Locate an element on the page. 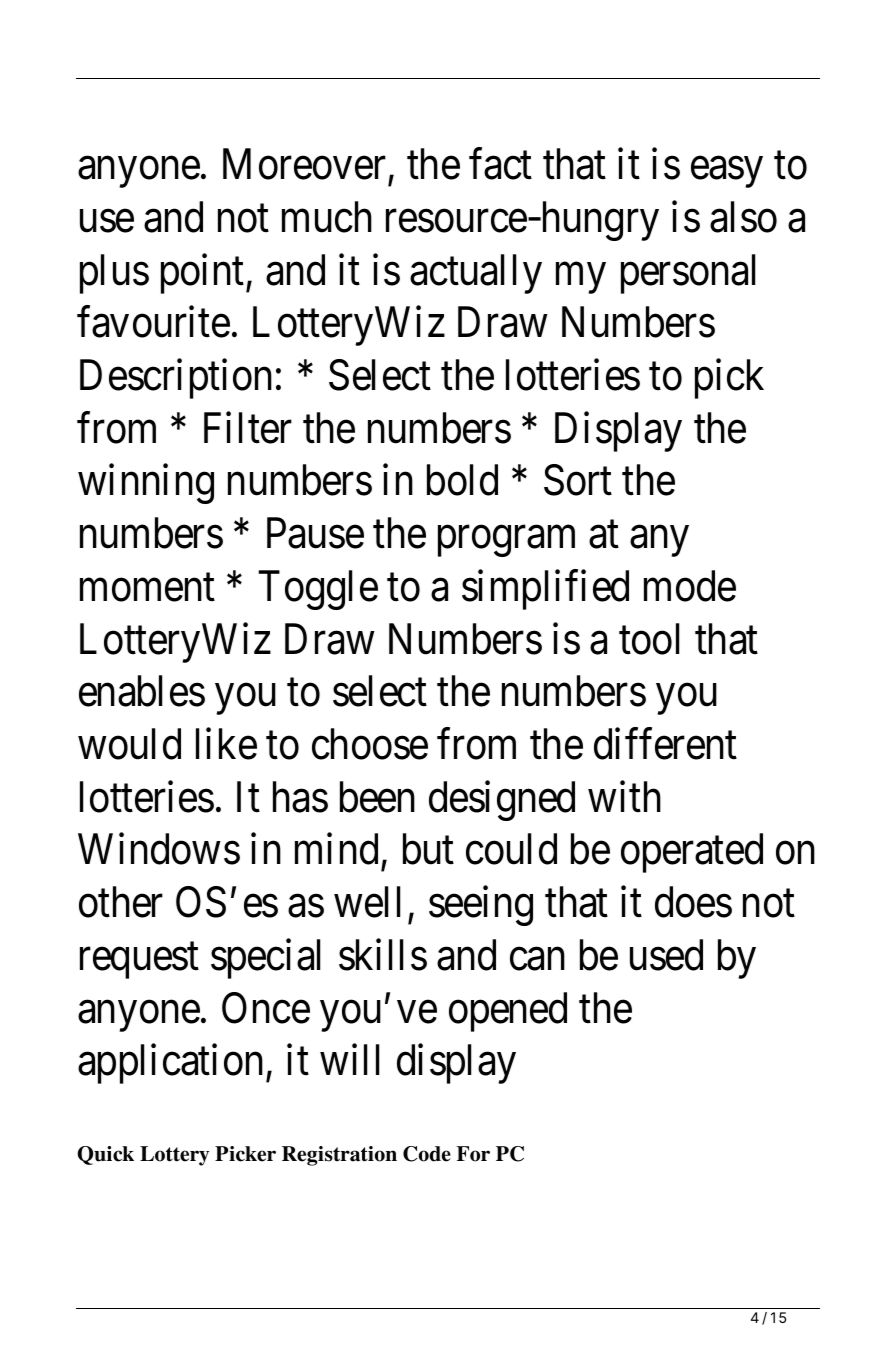 This document has height=1360, width=896. bold is located at coordinates (462, 480).
